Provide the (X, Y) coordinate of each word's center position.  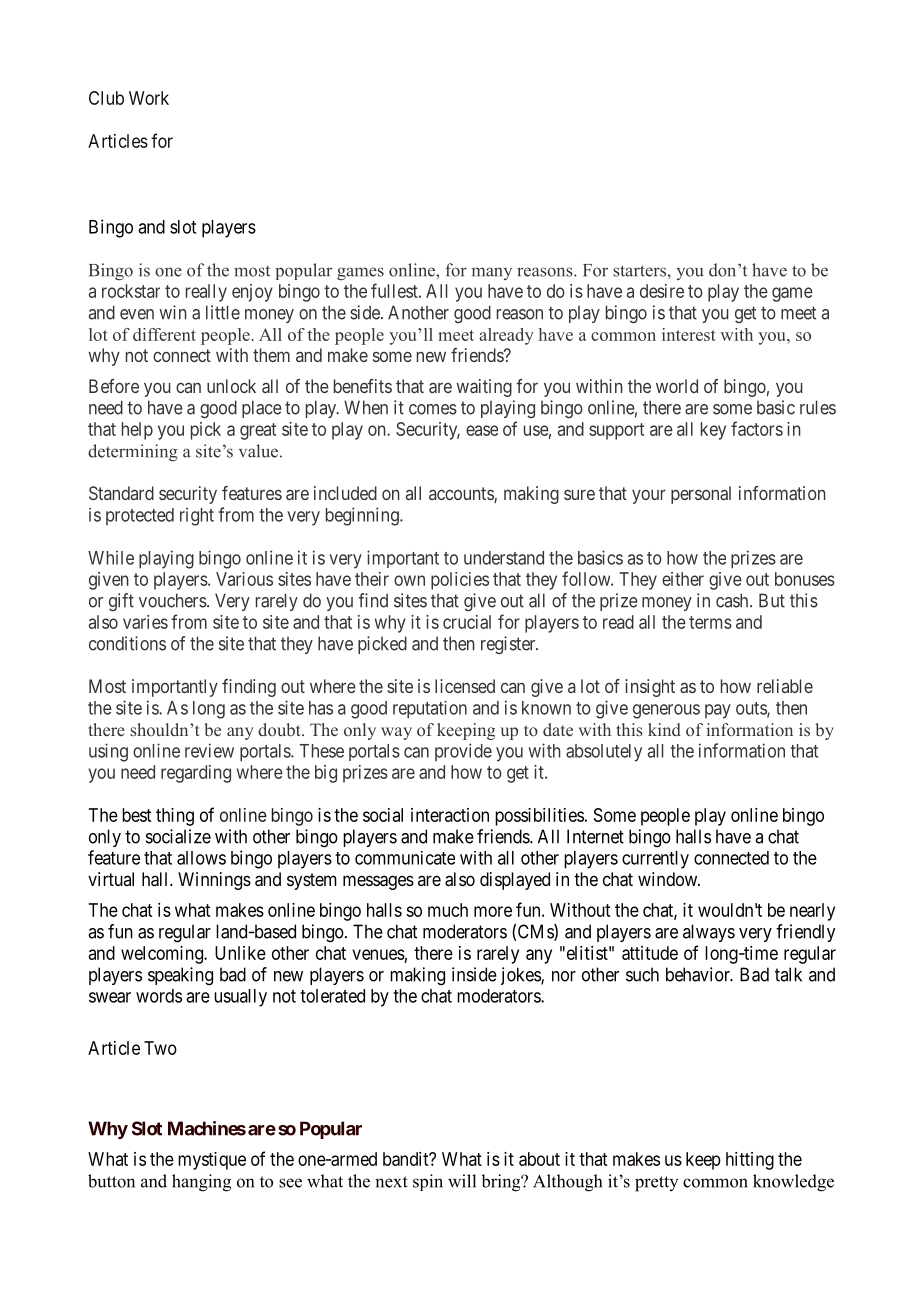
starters (639, 271)
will (462, 1181)
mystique (212, 1161)
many (492, 273)
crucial (467, 622)
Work (149, 98)
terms (710, 622)
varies (145, 622)
